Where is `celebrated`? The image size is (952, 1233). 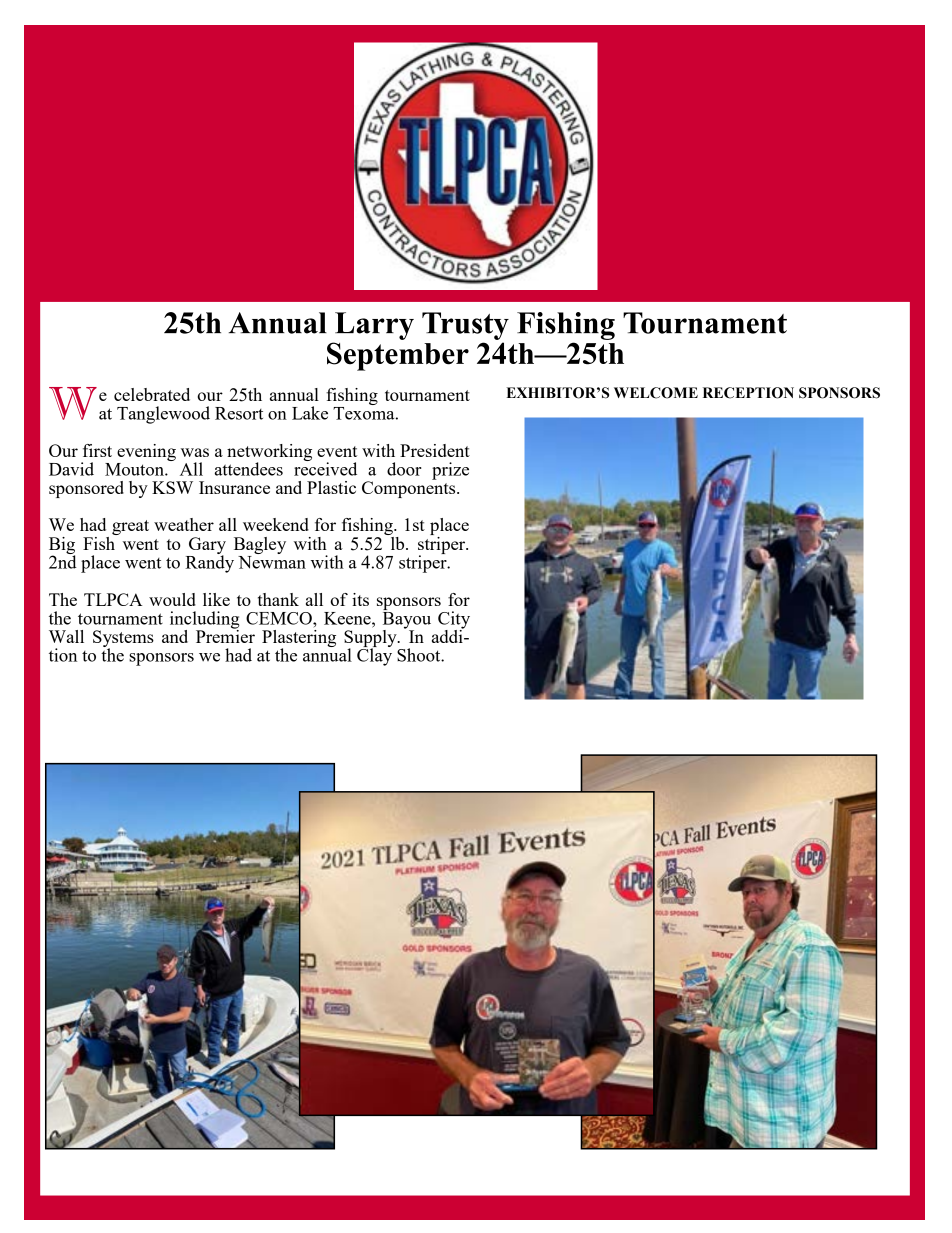 celebrated is located at coordinates (152, 394).
